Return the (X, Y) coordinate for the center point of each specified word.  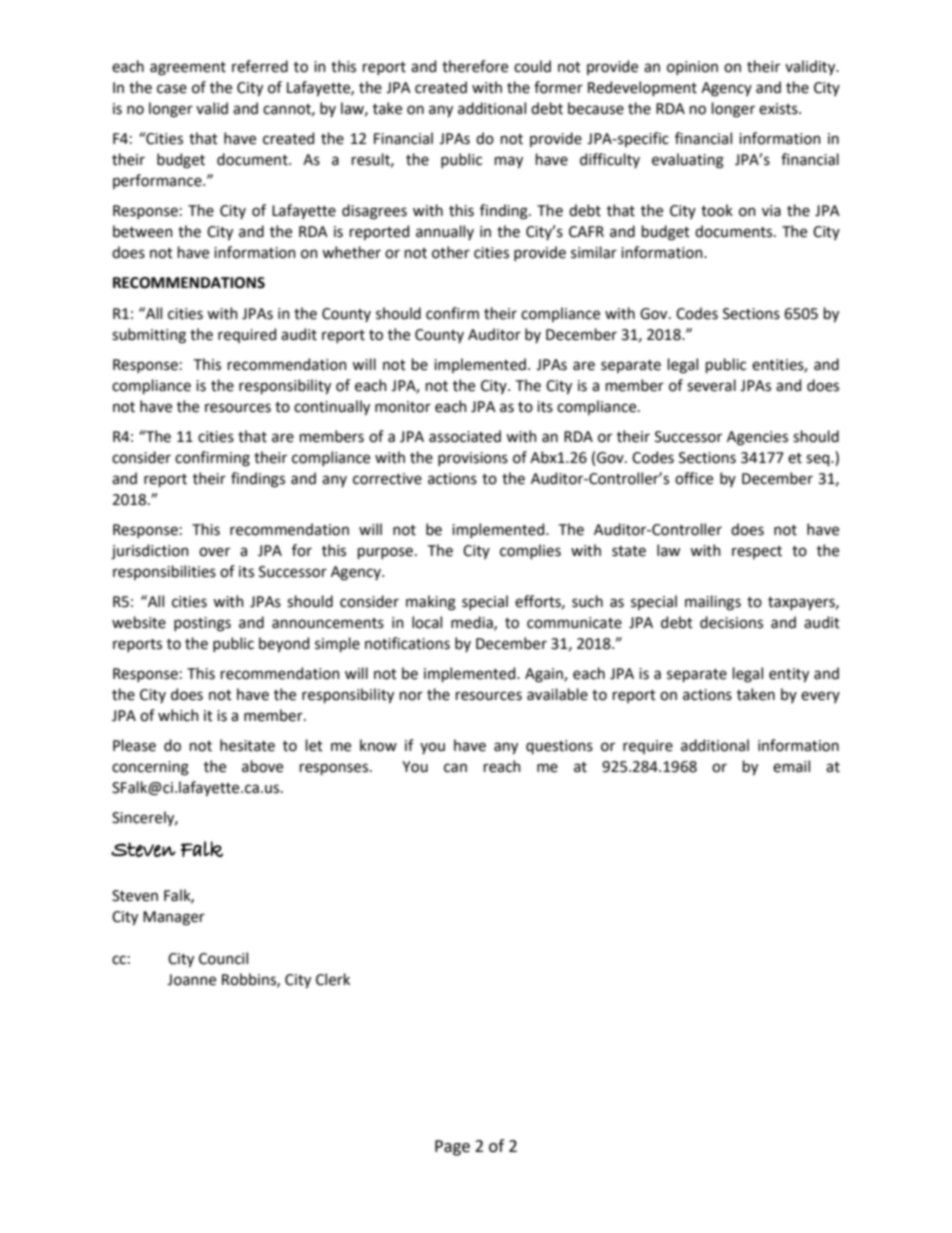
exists (779, 109)
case (172, 89)
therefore (475, 66)
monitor (403, 407)
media (473, 623)
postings (202, 624)
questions (559, 747)
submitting (149, 336)
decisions (731, 622)
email (791, 766)
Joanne (191, 980)
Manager (174, 918)
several (711, 385)
